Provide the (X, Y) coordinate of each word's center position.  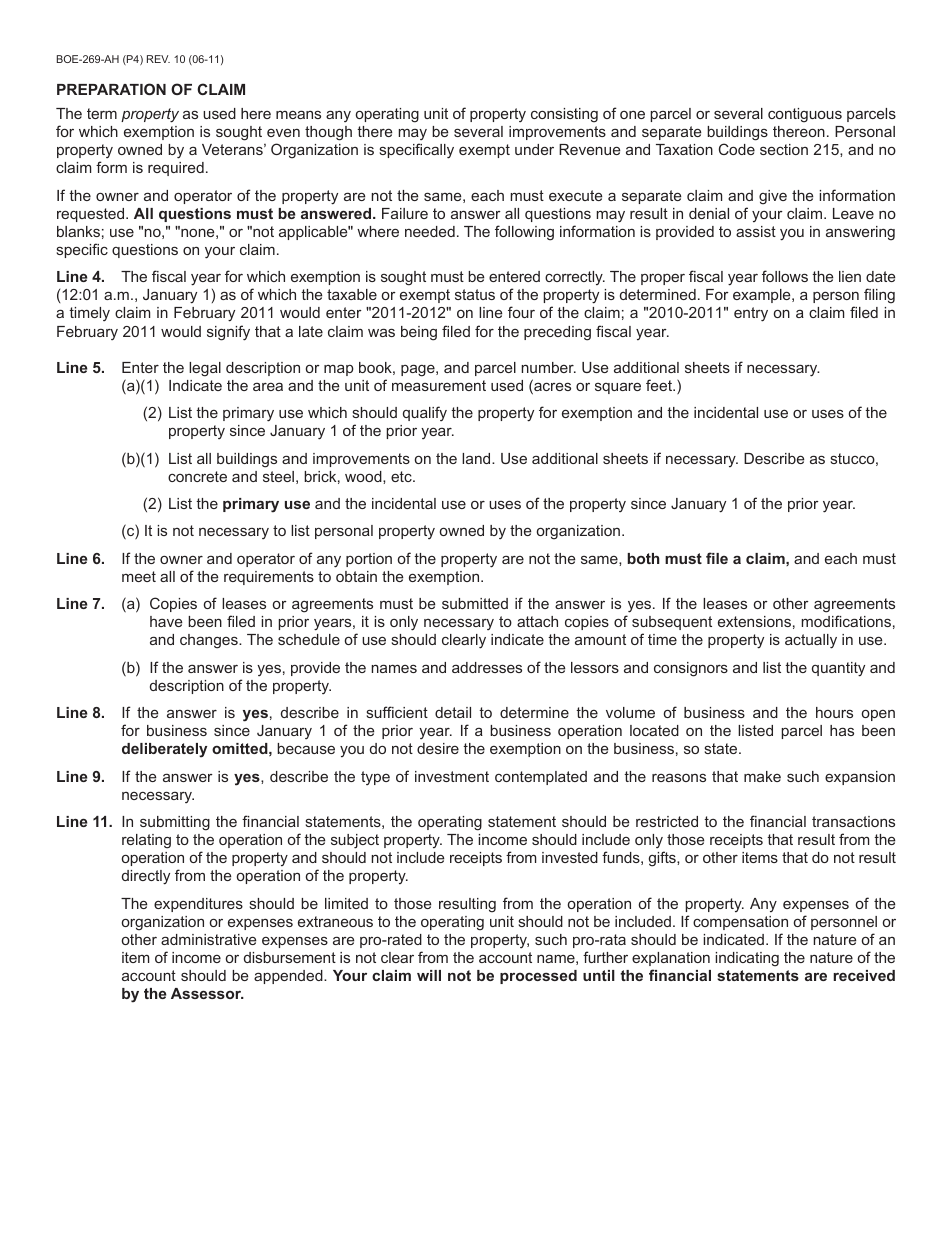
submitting (175, 823)
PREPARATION (111, 89)
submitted (475, 603)
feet (660, 385)
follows (785, 276)
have (166, 621)
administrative (208, 939)
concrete (197, 476)
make (762, 776)
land (477, 458)
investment (452, 776)
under (534, 149)
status (475, 294)
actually (811, 641)
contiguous (805, 115)
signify (228, 333)
